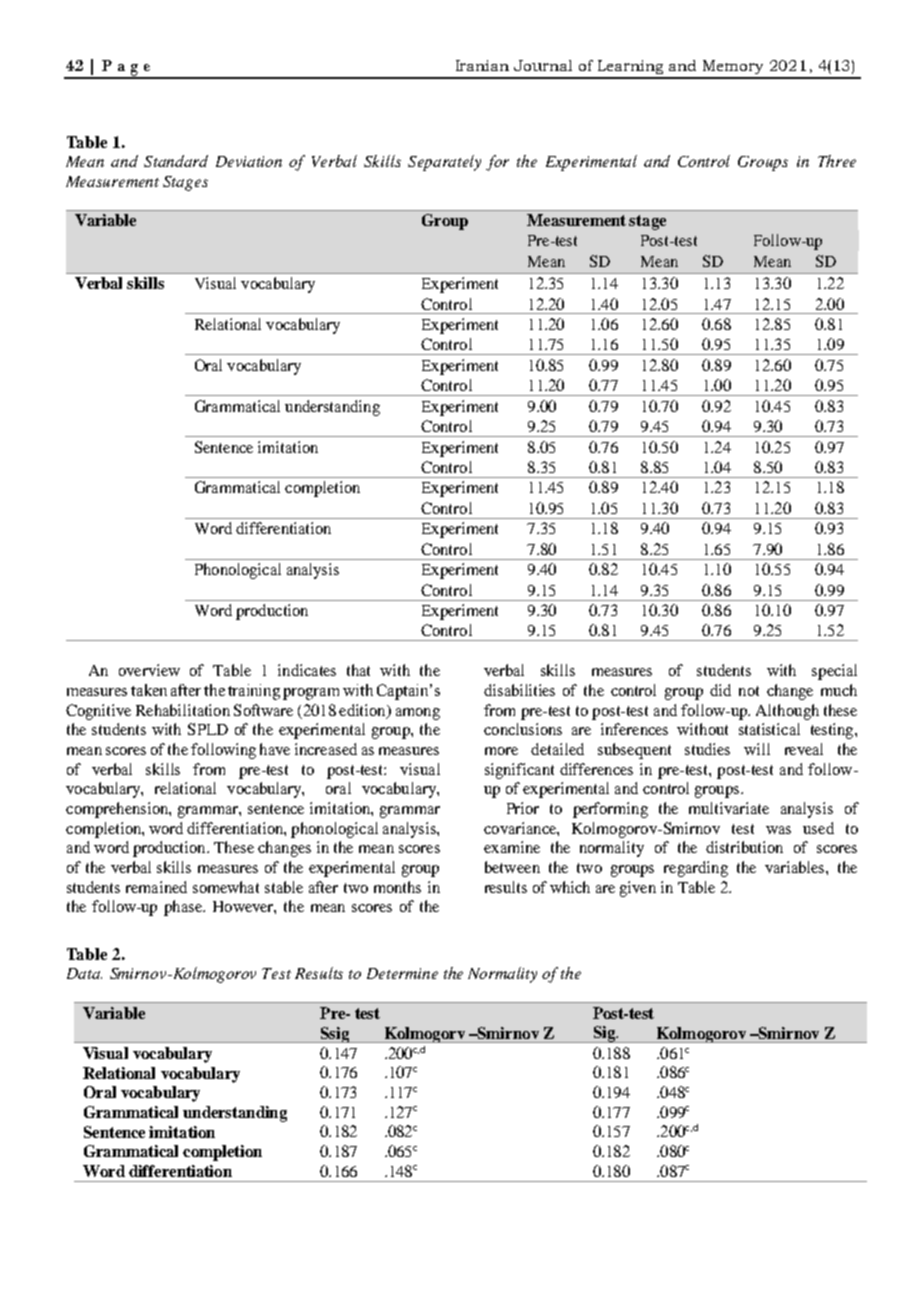 The image size is (924, 1308). I want to click on Three, so click(837, 161).
